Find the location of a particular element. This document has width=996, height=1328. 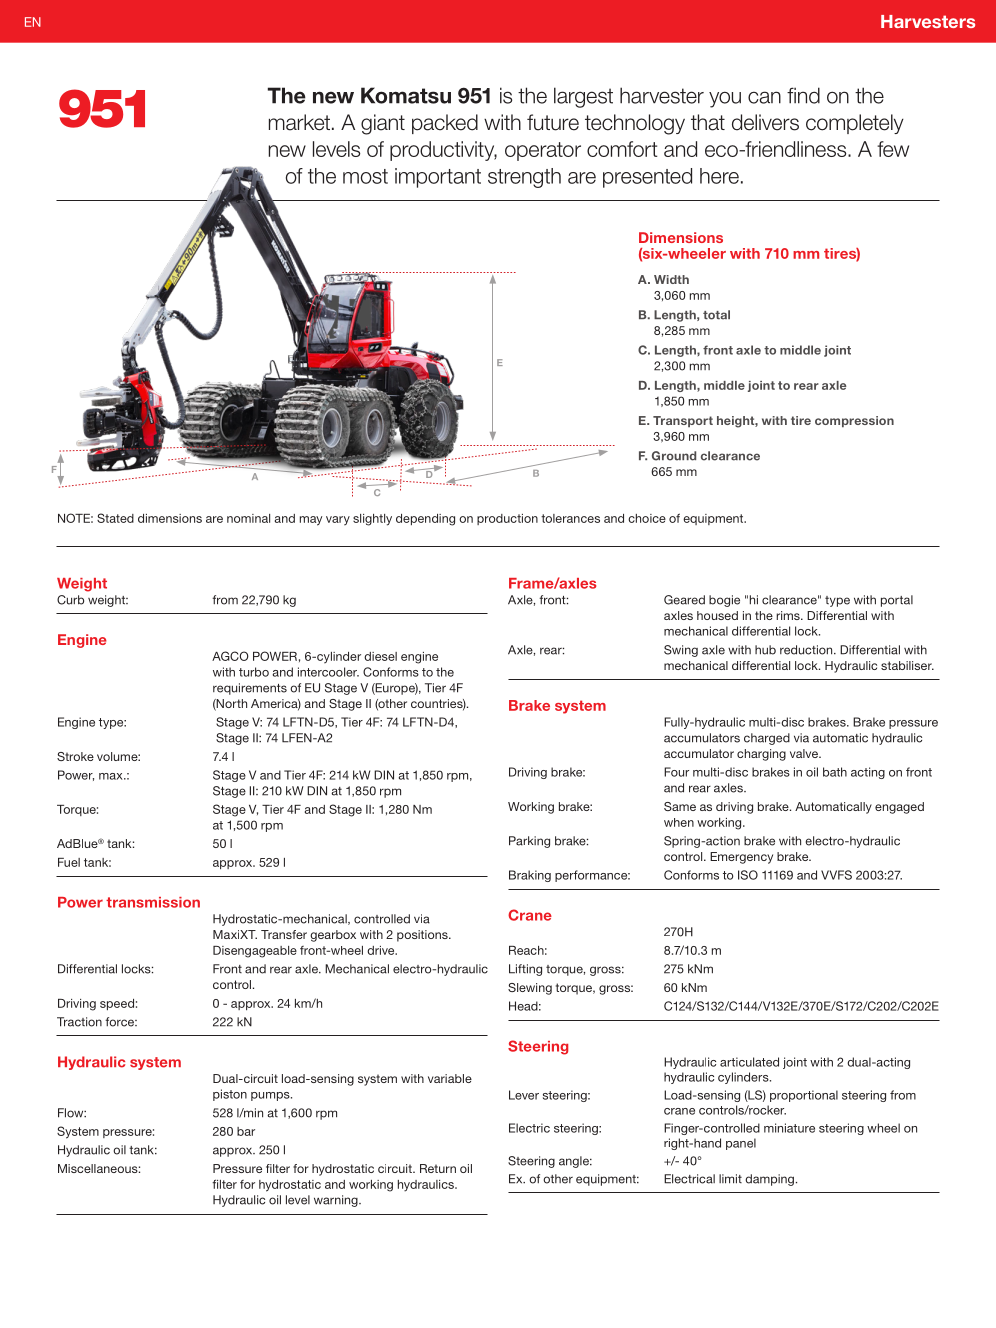

turbo is located at coordinates (254, 672).
